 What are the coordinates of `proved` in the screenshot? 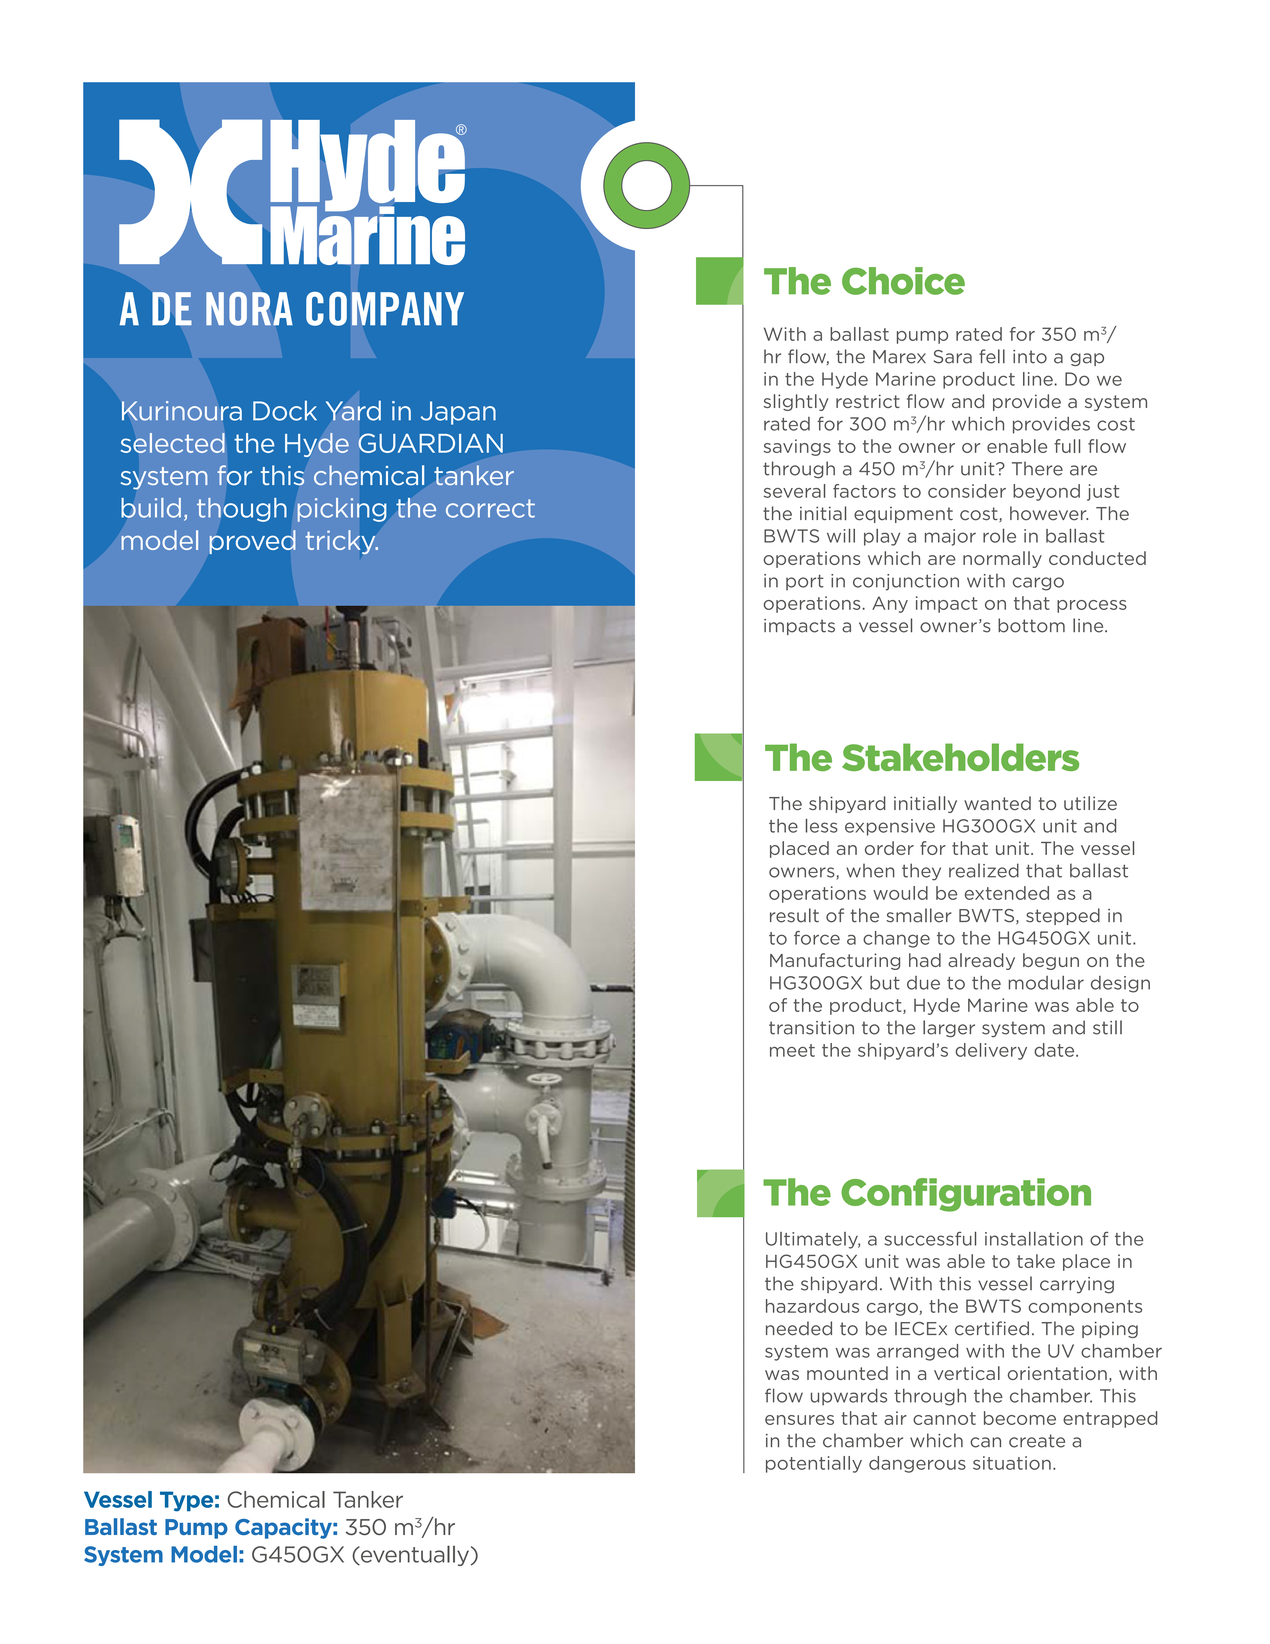 It's located at (252, 542).
